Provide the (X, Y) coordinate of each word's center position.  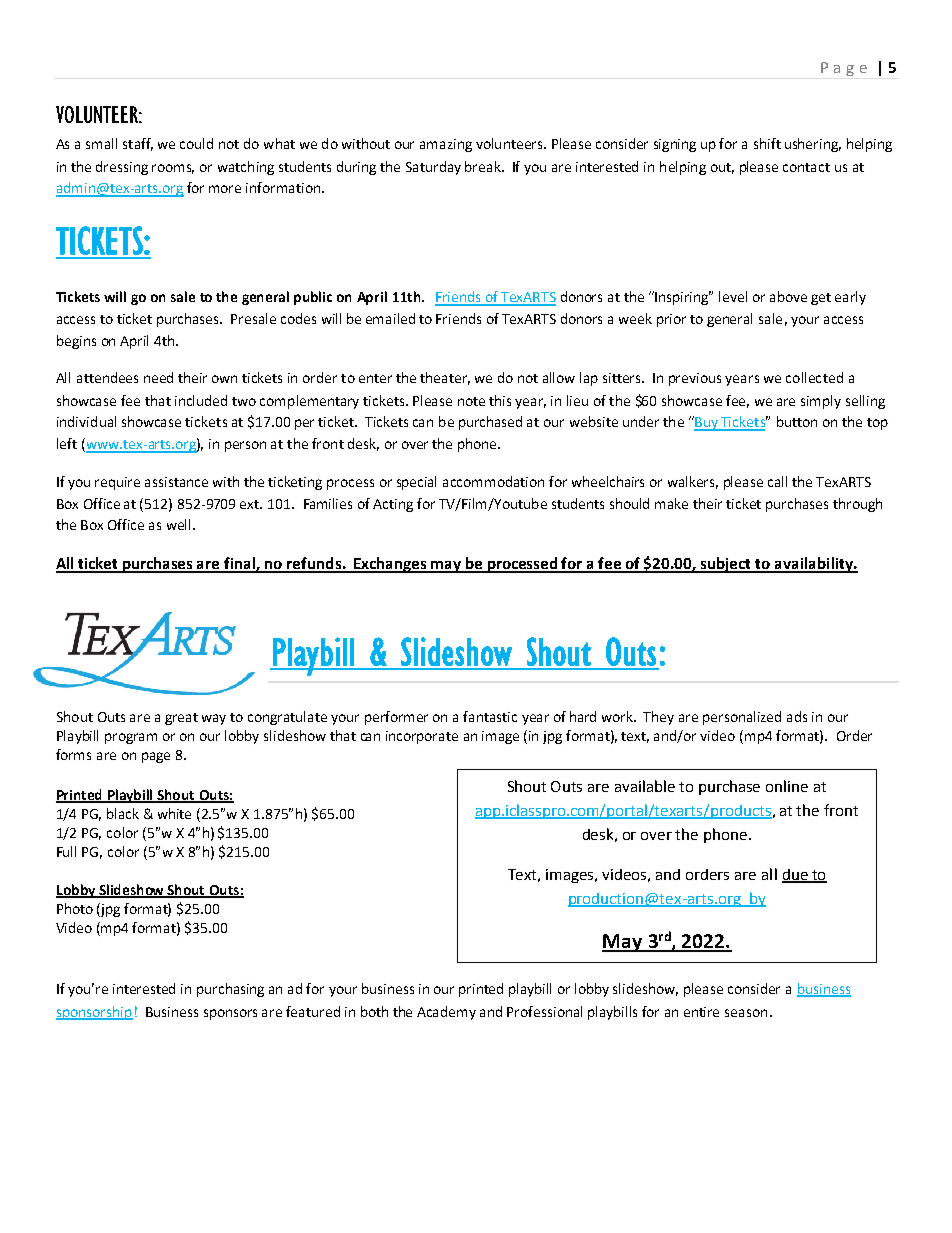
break (484, 166)
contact (806, 167)
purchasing (230, 990)
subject (726, 565)
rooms (173, 169)
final (239, 564)
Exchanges (391, 565)
